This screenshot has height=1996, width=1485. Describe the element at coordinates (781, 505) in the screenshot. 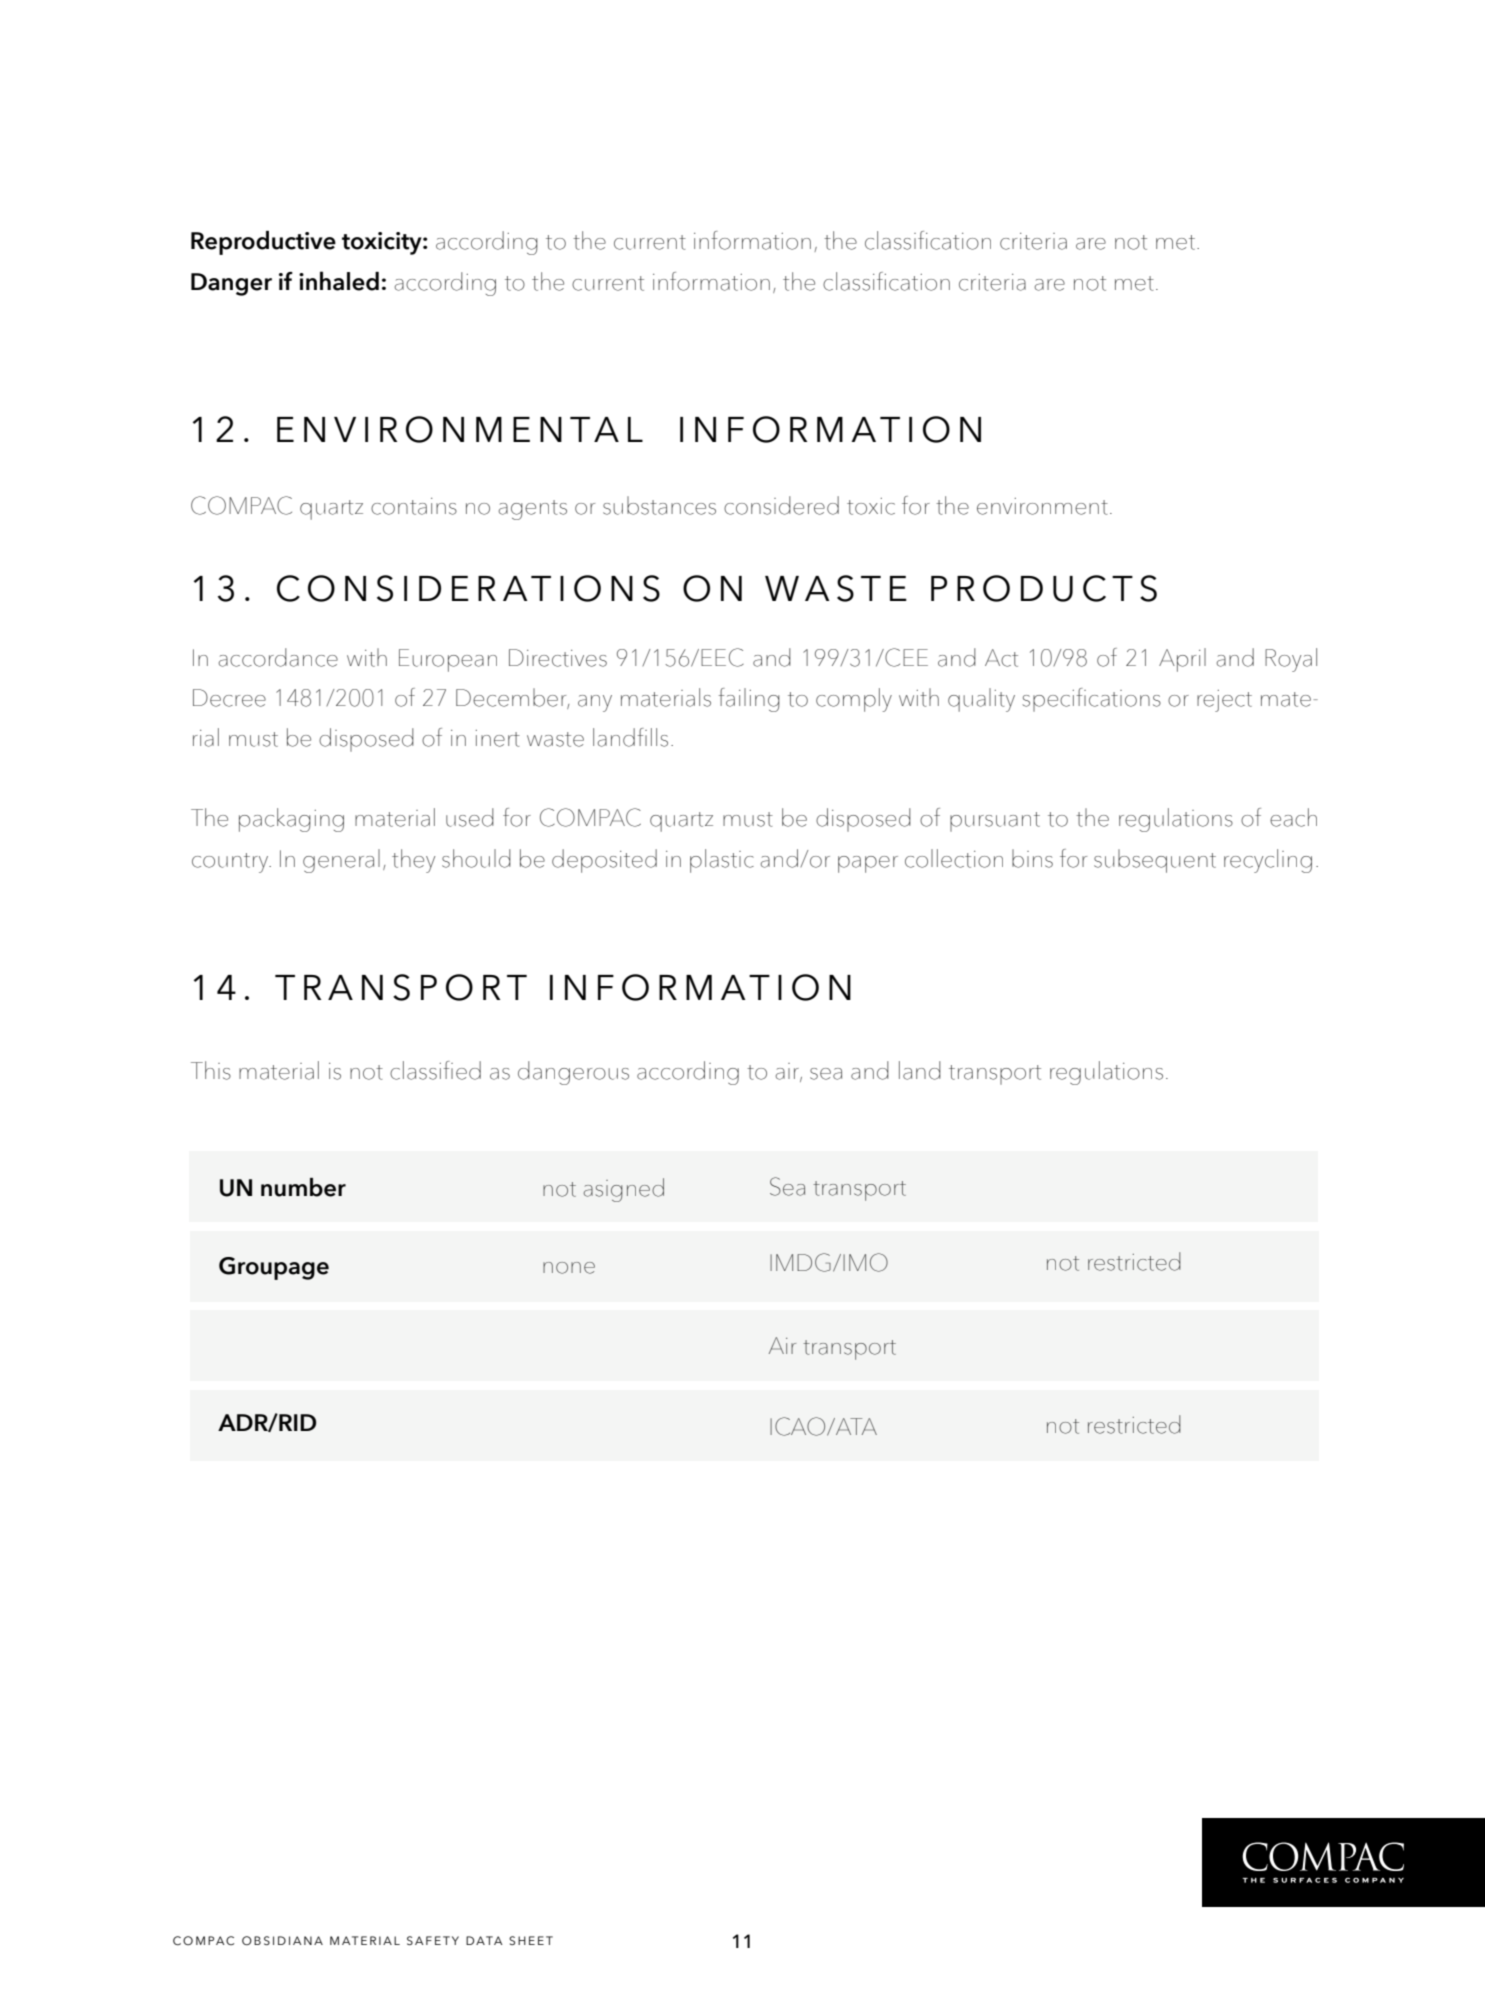

I see `considered` at that location.
